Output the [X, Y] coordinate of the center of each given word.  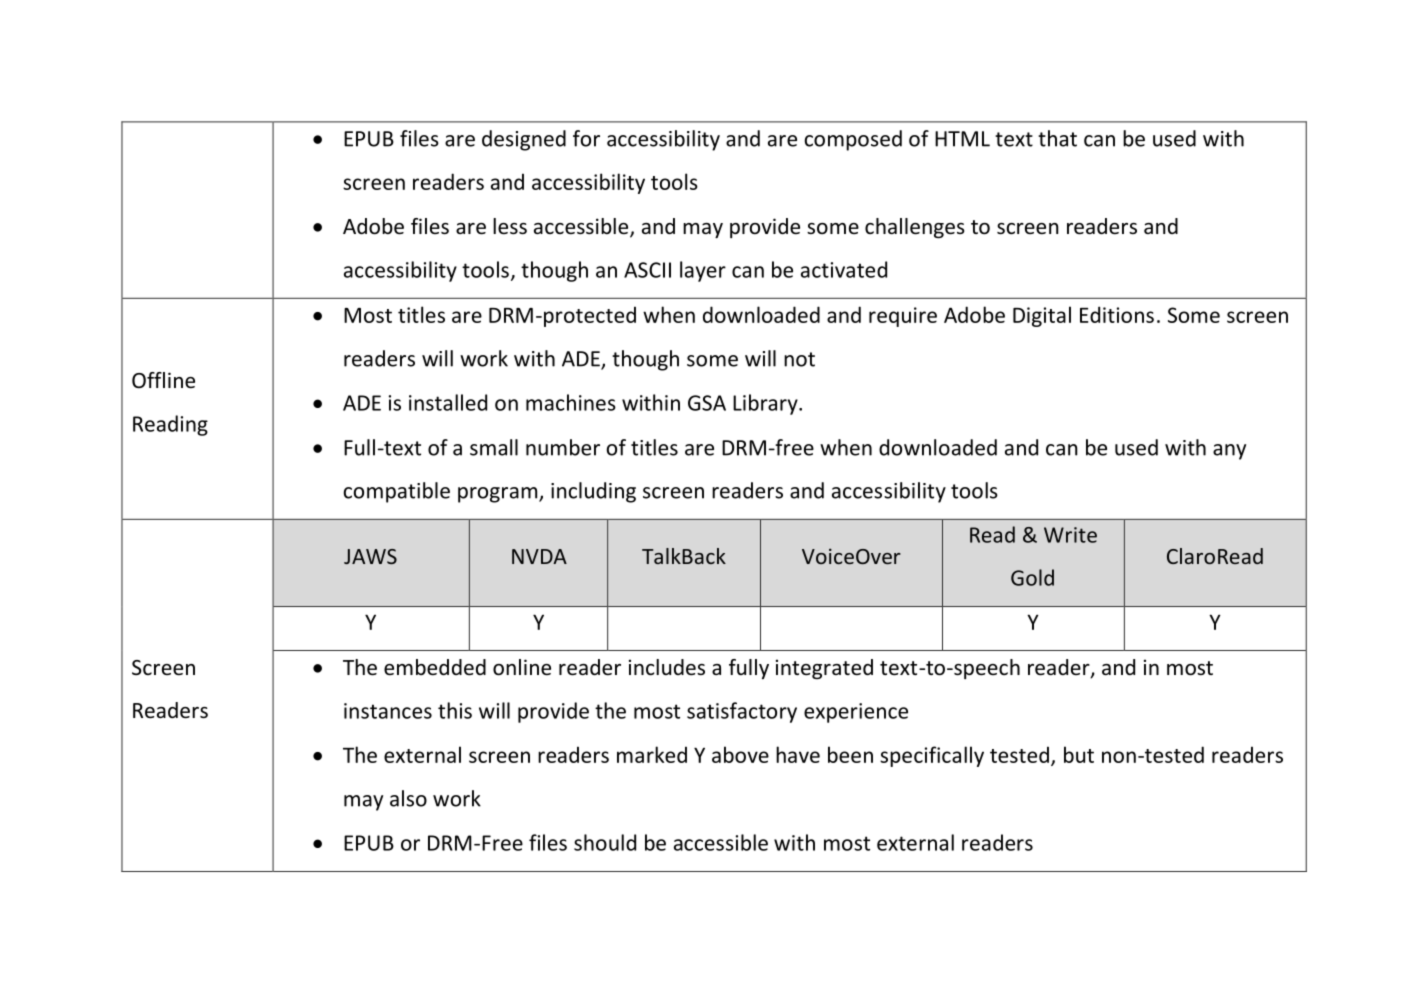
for [586, 138]
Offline [163, 380]
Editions [1117, 314]
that [1057, 138]
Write [1070, 535]
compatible [396, 492]
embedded [435, 667]
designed [524, 140]
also [408, 798]
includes [667, 667]
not [799, 359]
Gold [1032, 577]
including [593, 492]
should [605, 842]
